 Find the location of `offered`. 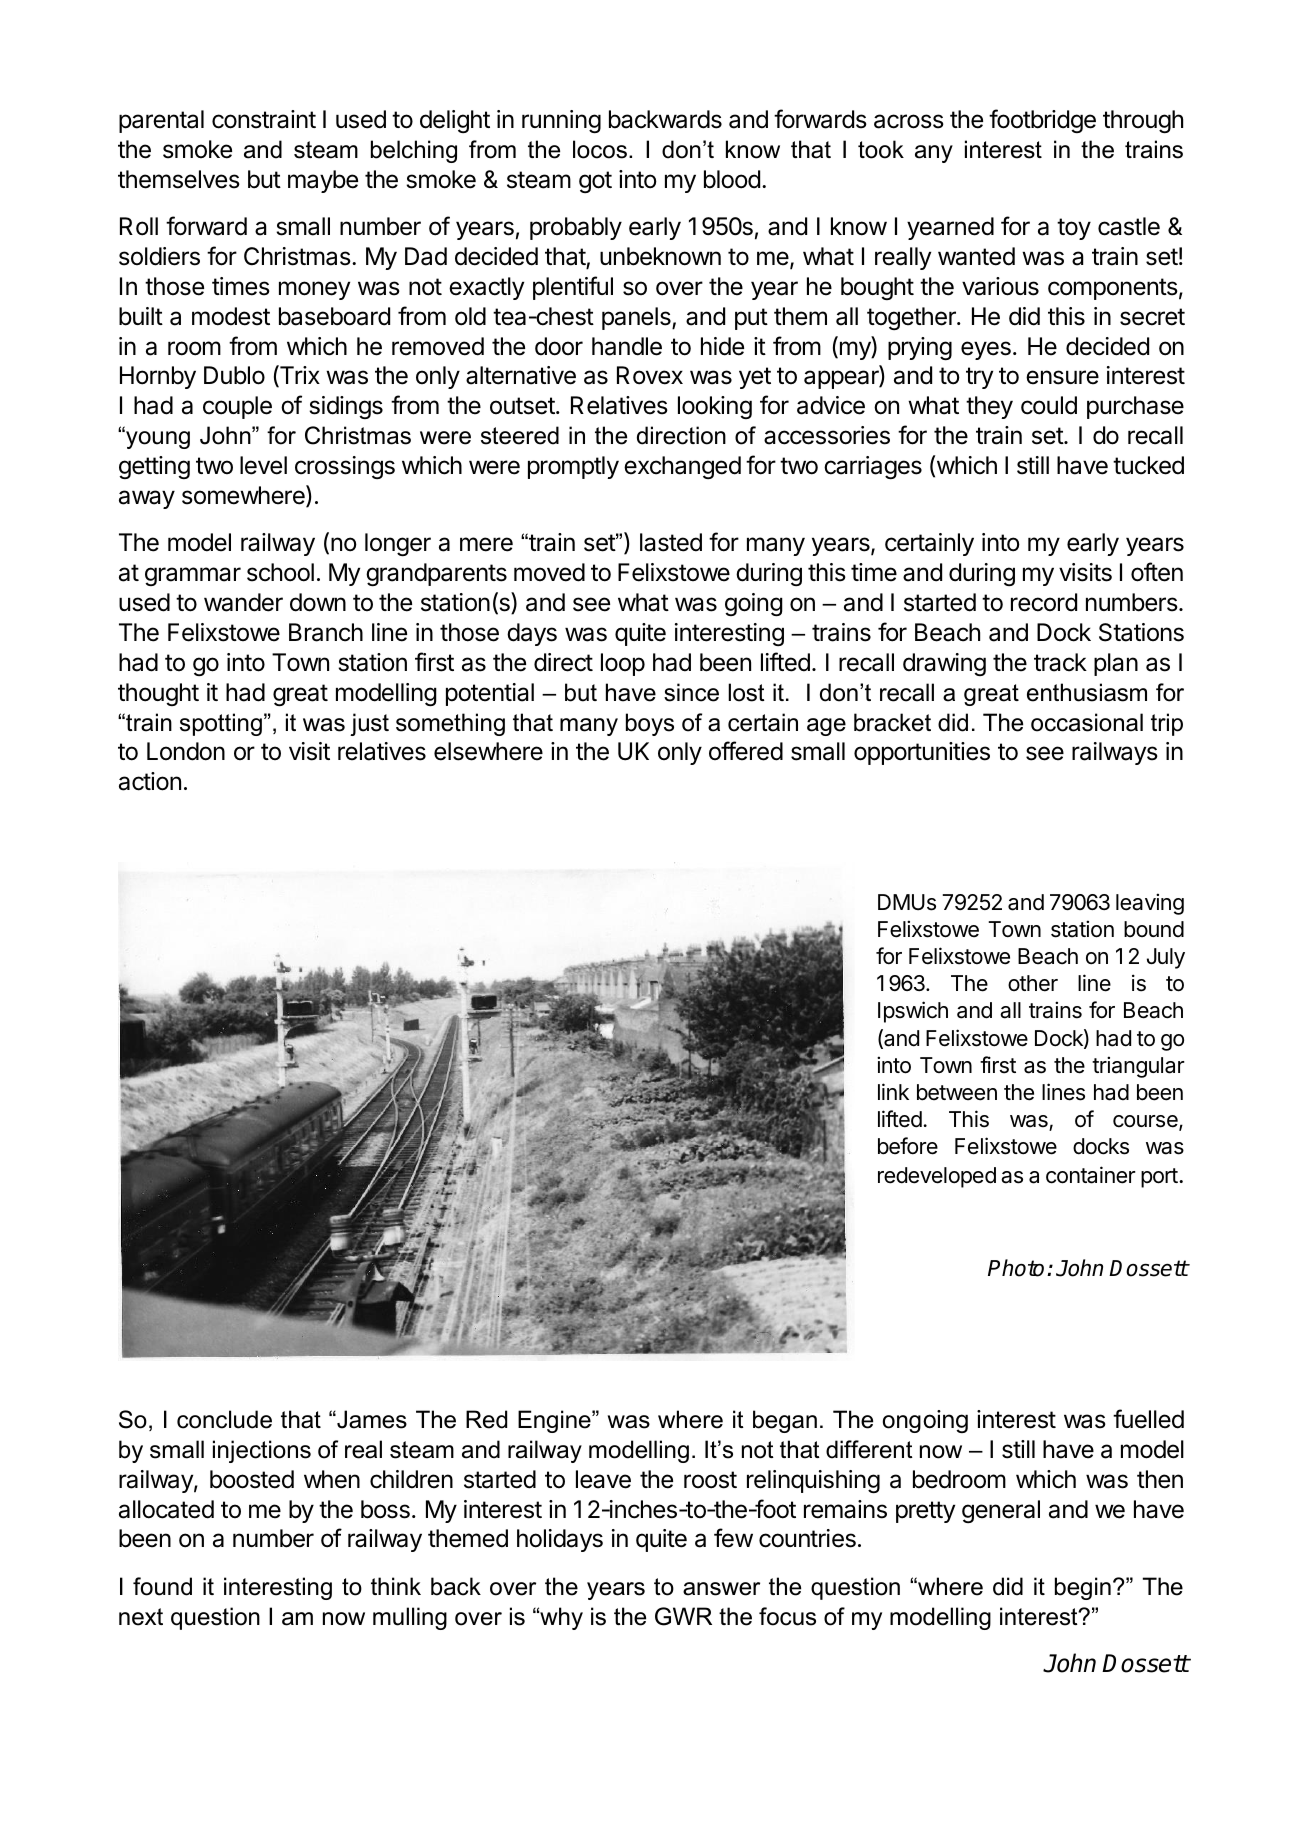

offered is located at coordinates (746, 751).
